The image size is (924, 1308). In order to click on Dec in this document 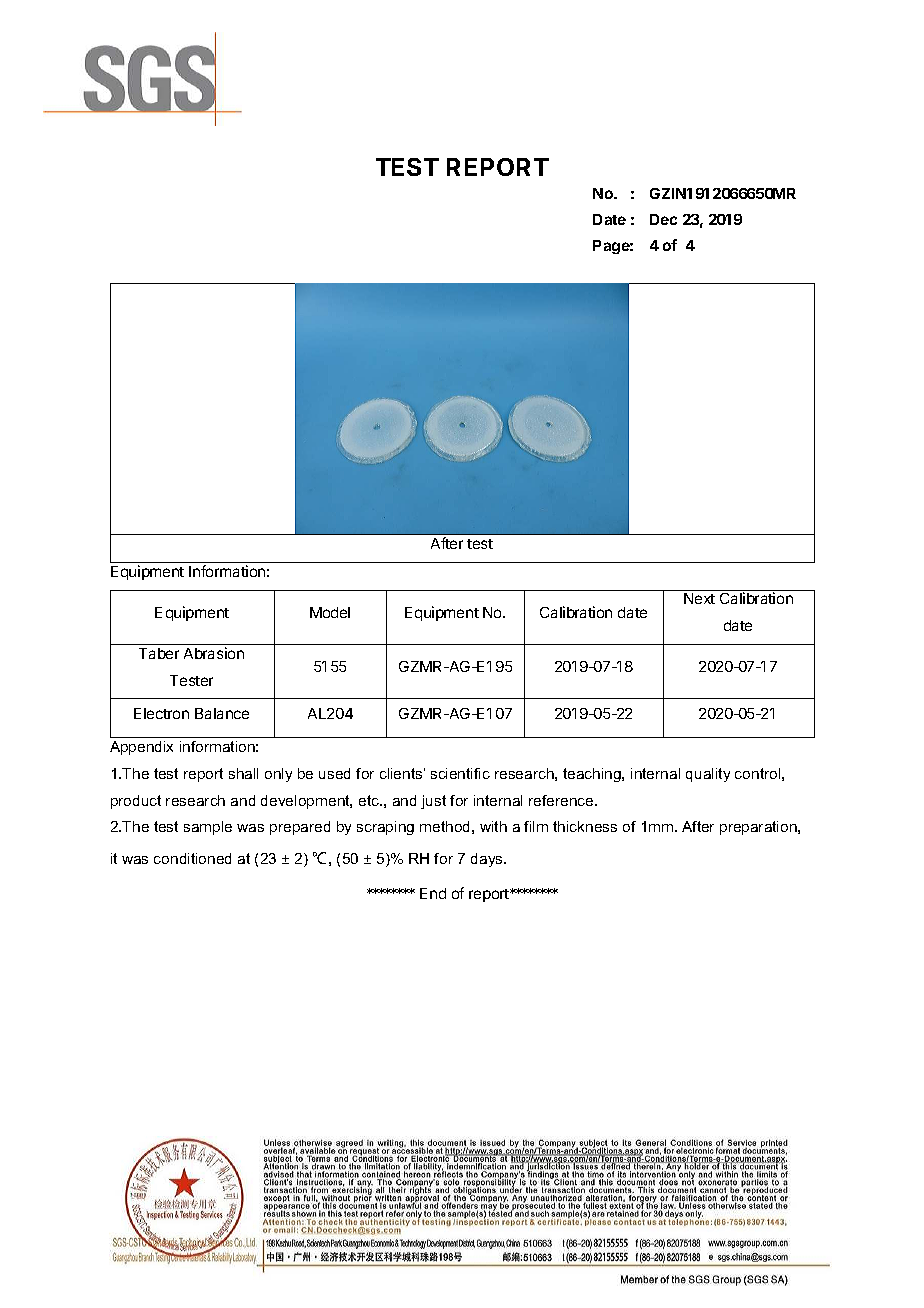, I will do `click(663, 219)`.
